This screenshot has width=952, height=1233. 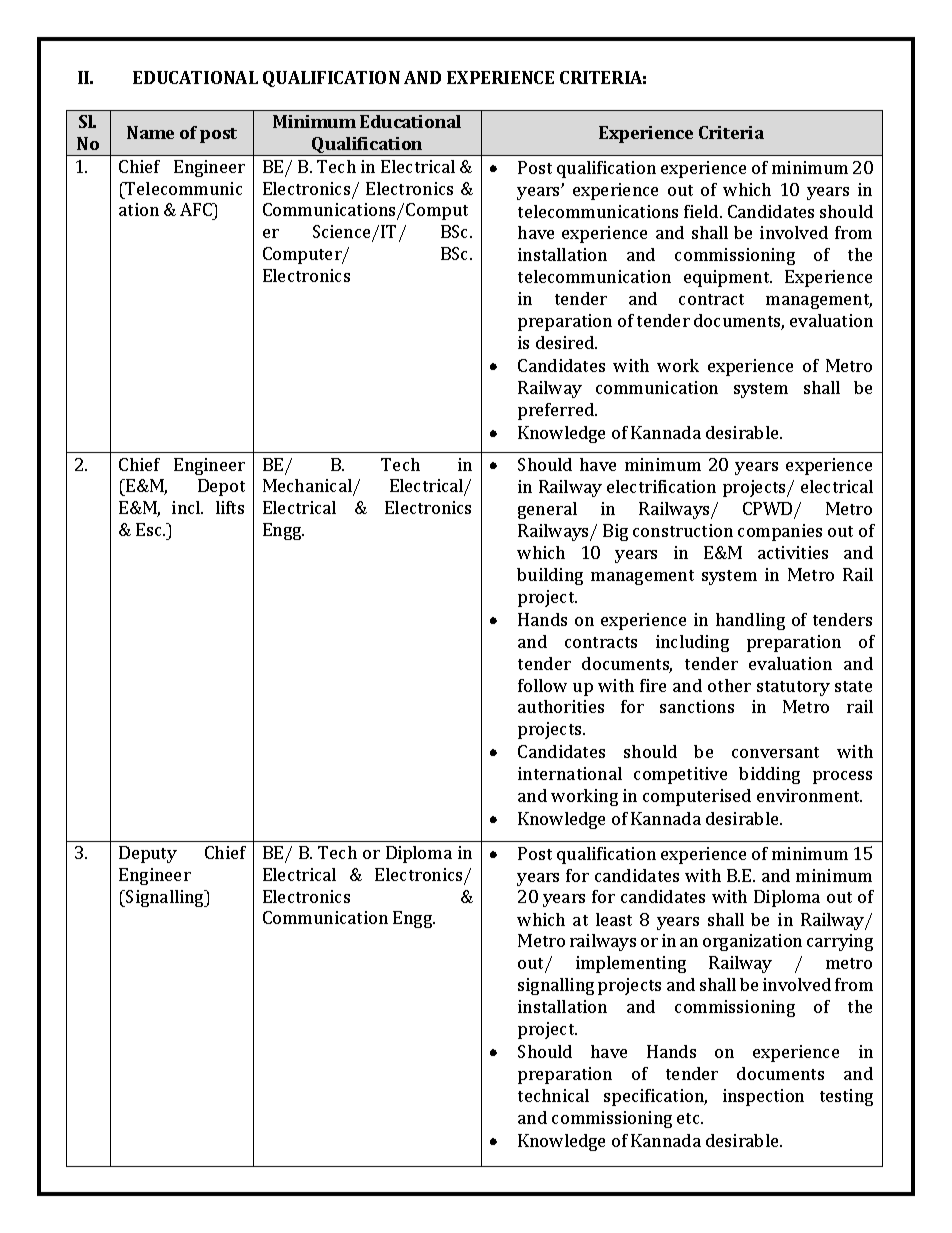 I want to click on general, so click(x=547, y=510).
